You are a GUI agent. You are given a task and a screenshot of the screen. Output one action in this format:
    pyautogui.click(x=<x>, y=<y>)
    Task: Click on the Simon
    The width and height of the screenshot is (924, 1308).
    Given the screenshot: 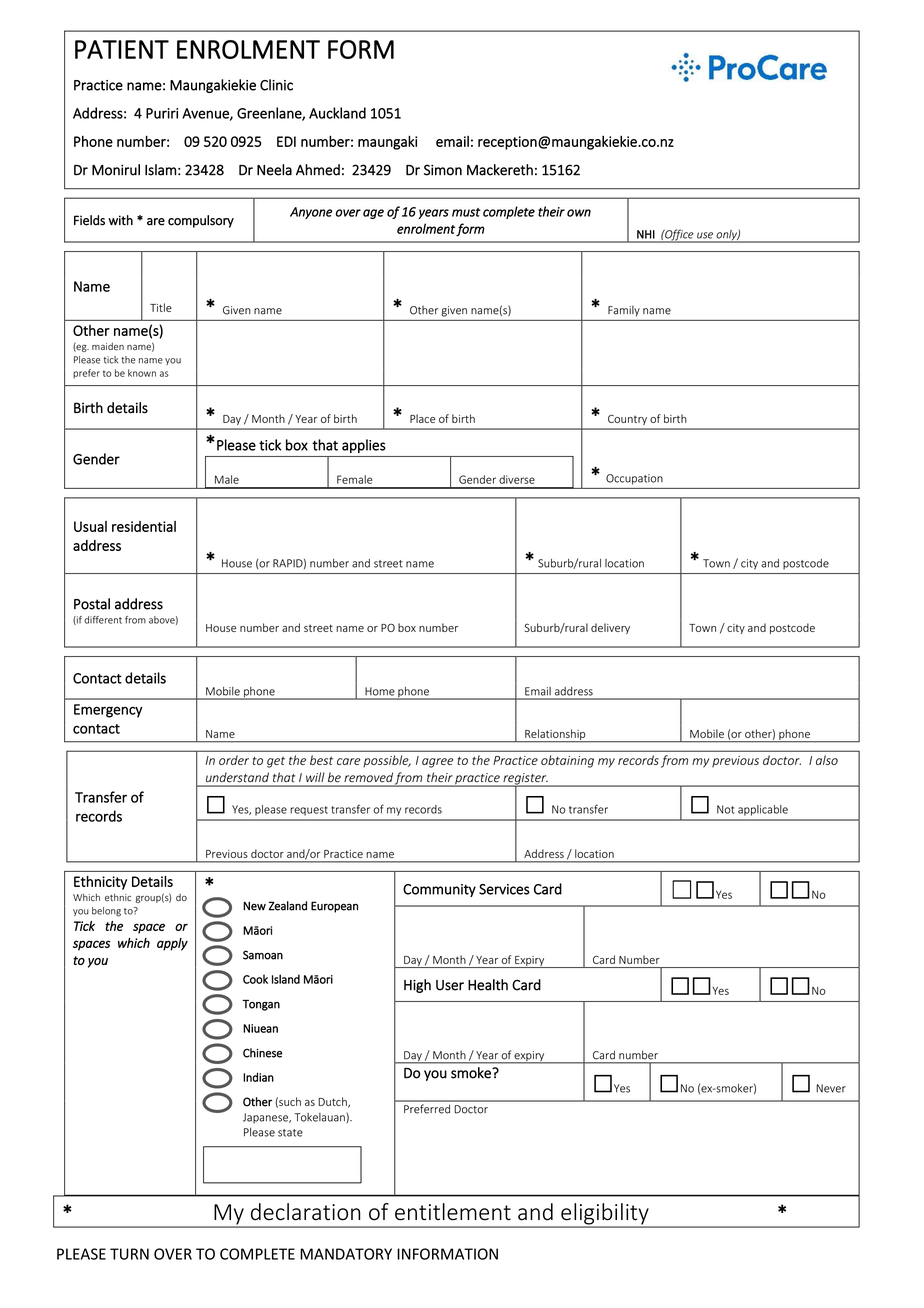 What is the action you would take?
    pyautogui.click(x=443, y=170)
